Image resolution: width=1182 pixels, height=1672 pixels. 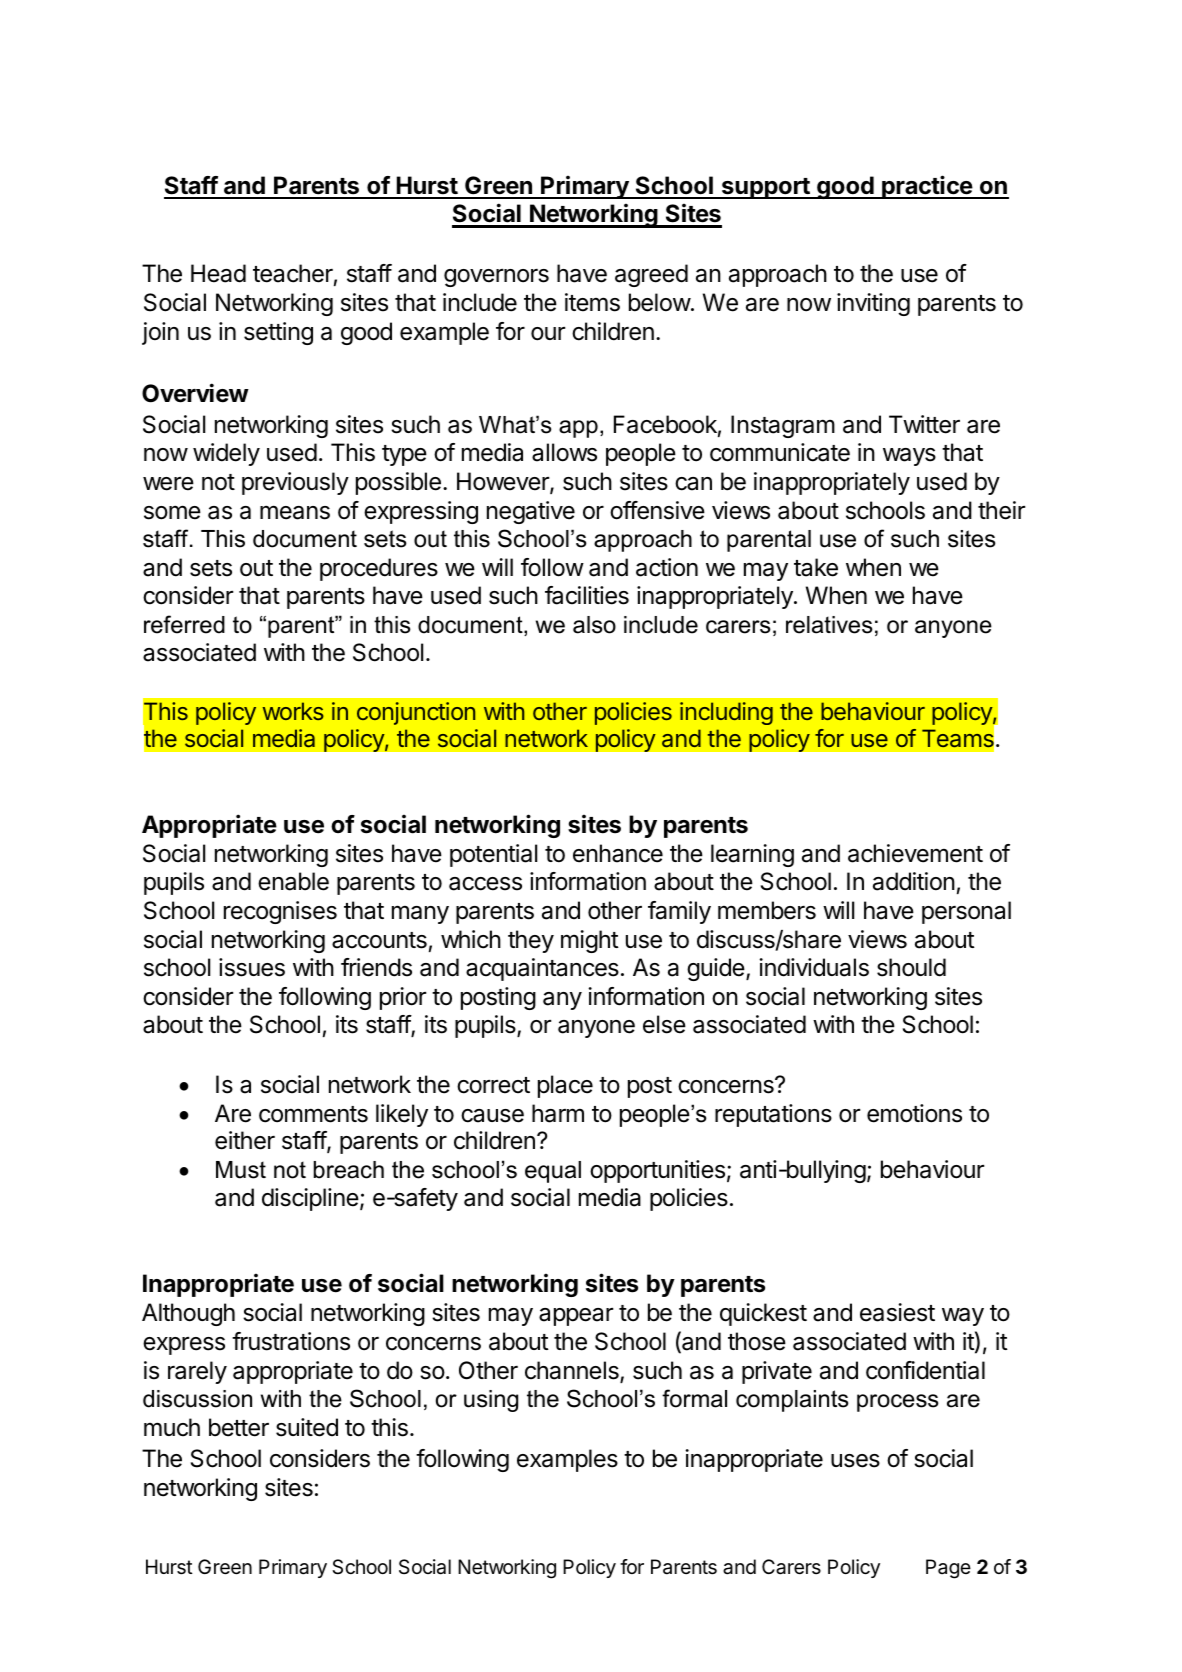 I want to click on better, so click(x=239, y=1427).
